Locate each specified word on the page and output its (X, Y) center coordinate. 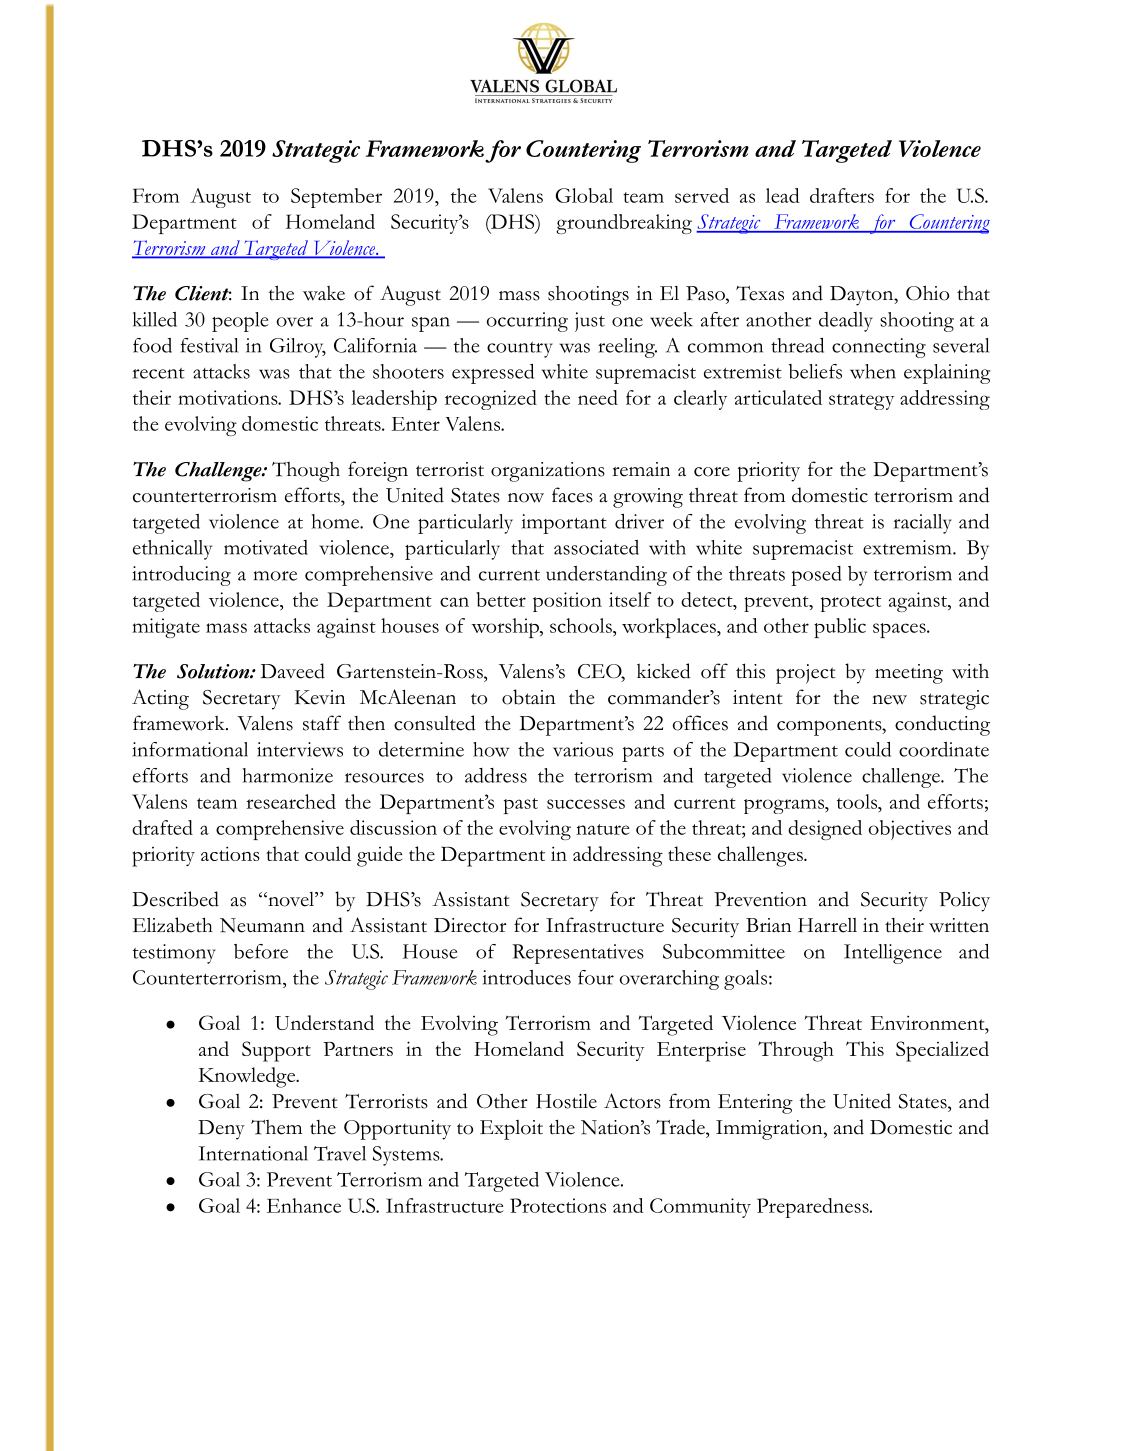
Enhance (304, 1205)
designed (825, 830)
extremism (908, 547)
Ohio (927, 293)
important (564, 524)
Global (584, 195)
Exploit (511, 1130)
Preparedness (814, 1208)
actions (230, 853)
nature (603, 829)
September (336, 198)
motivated (266, 547)
